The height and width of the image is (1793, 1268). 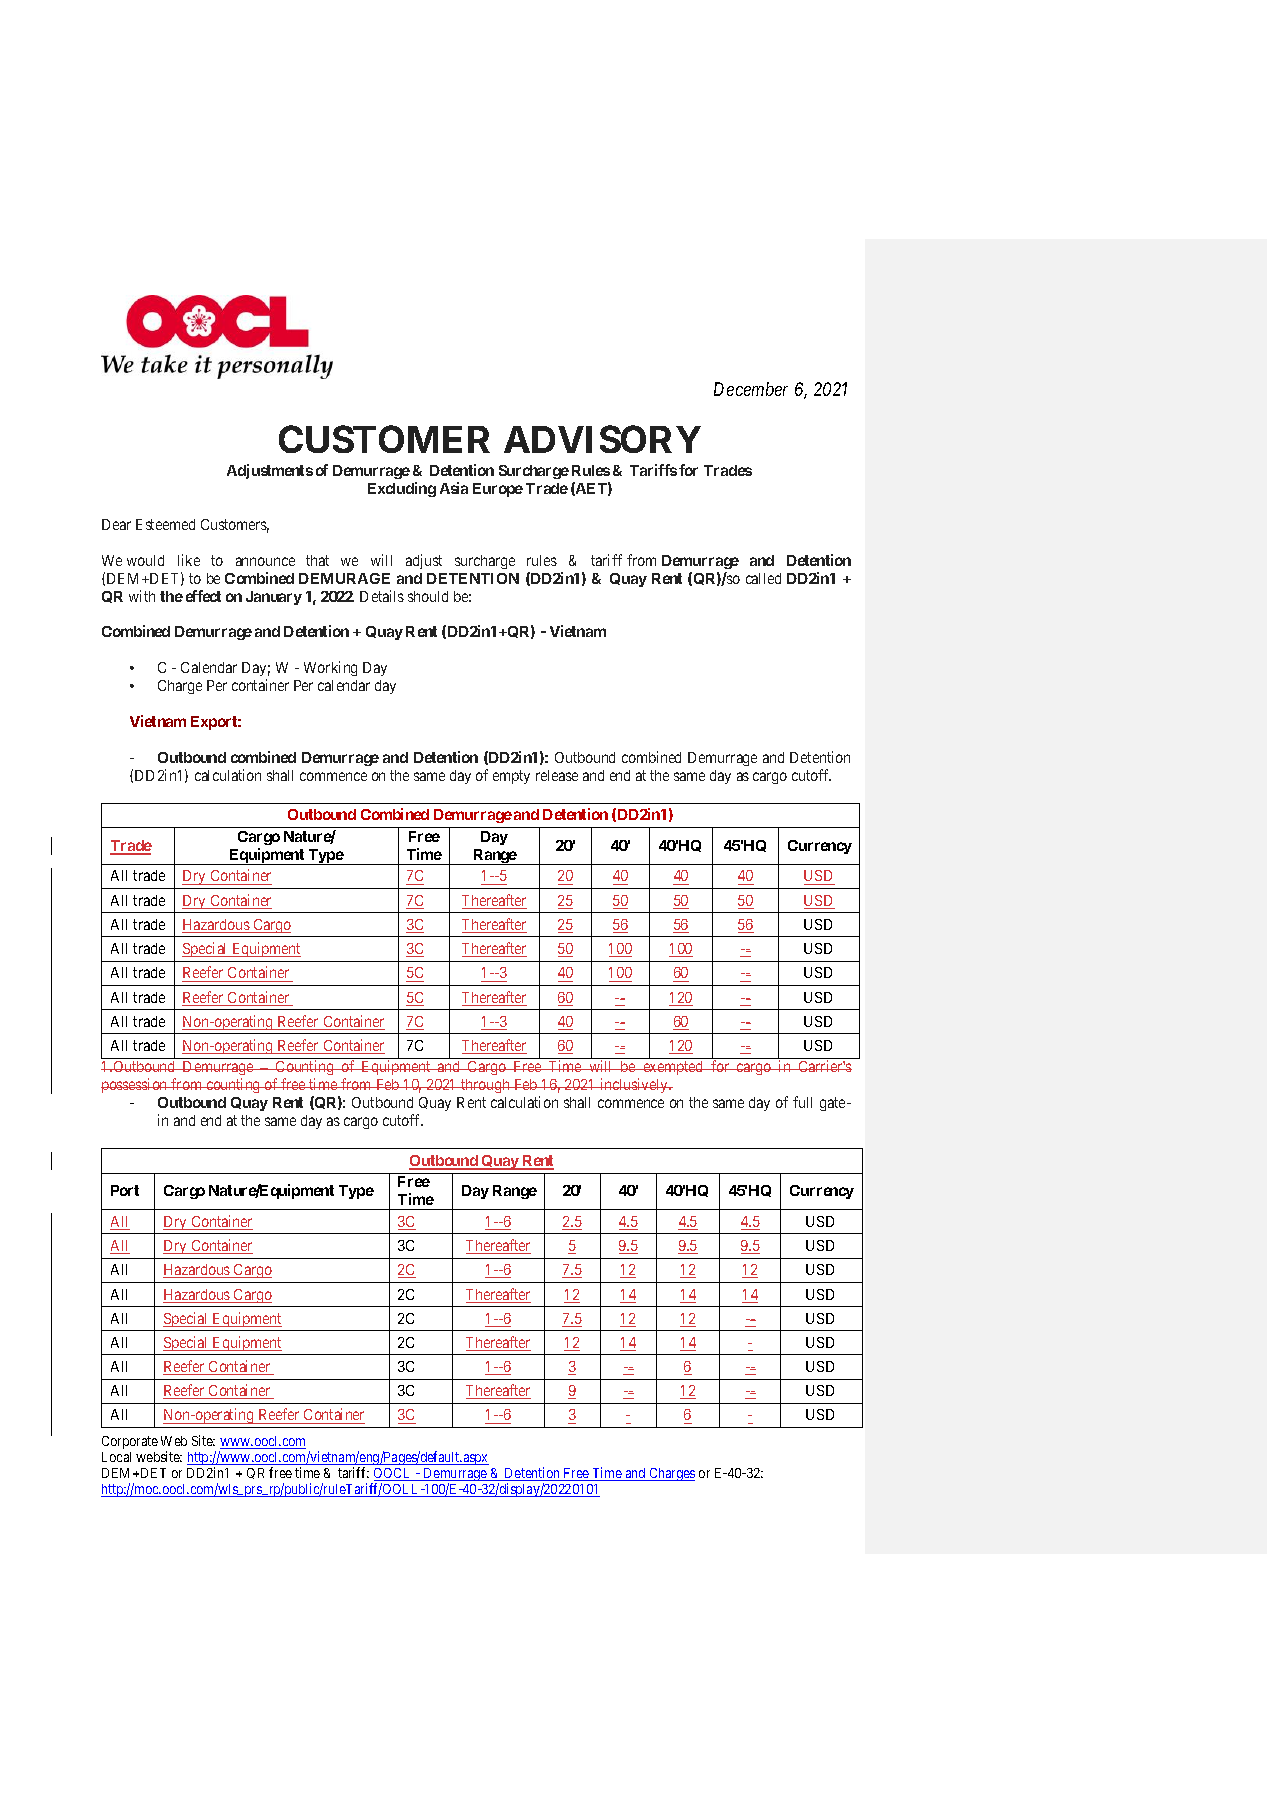 What do you see at coordinates (763, 578) in the image?
I see `called` at bounding box center [763, 578].
